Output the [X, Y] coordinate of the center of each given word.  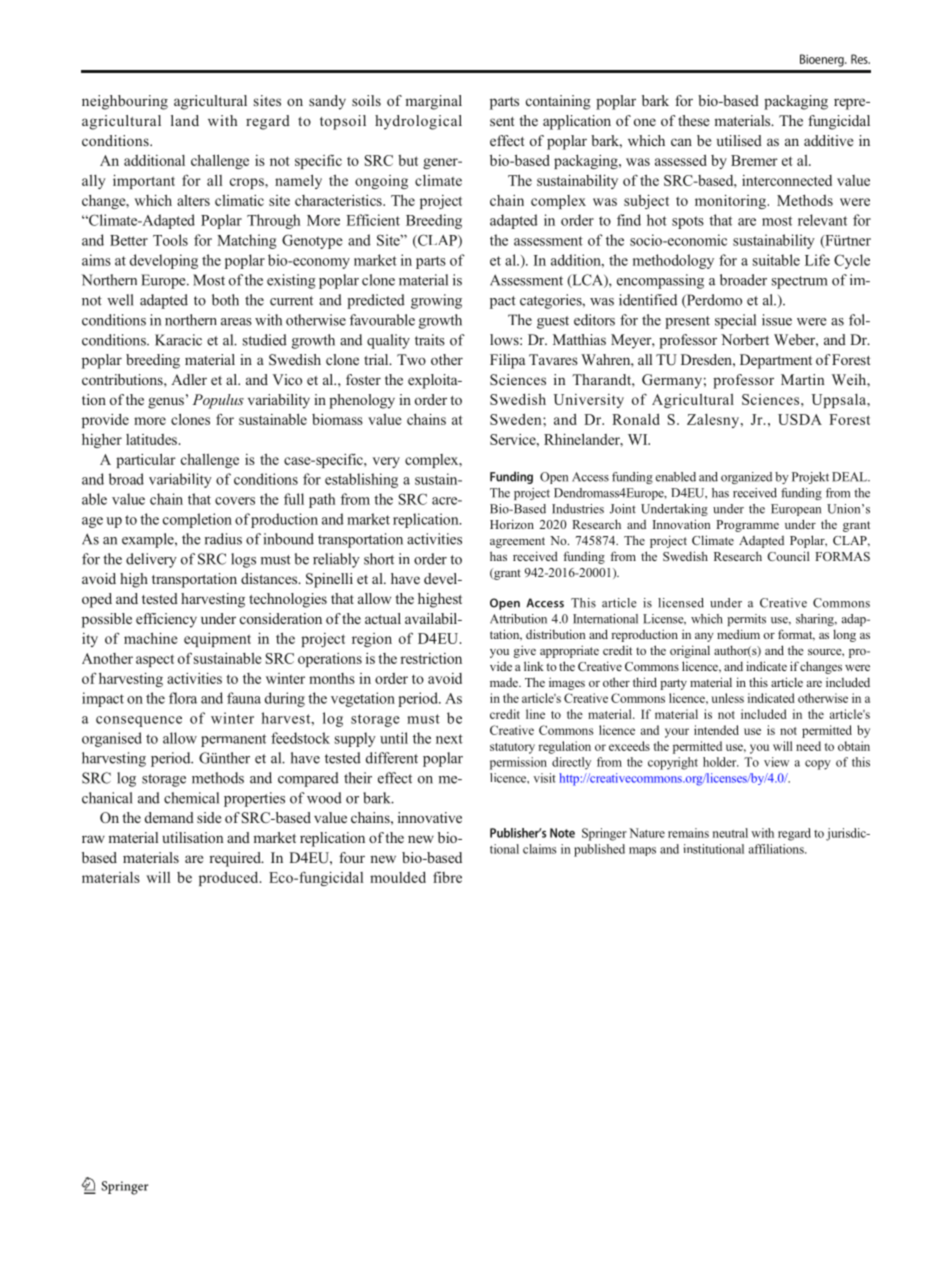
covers [235, 501]
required [236, 859]
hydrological [418, 122]
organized [746, 478]
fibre [447, 877]
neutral [730, 833]
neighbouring [125, 102]
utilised [739, 140]
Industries [578, 509]
